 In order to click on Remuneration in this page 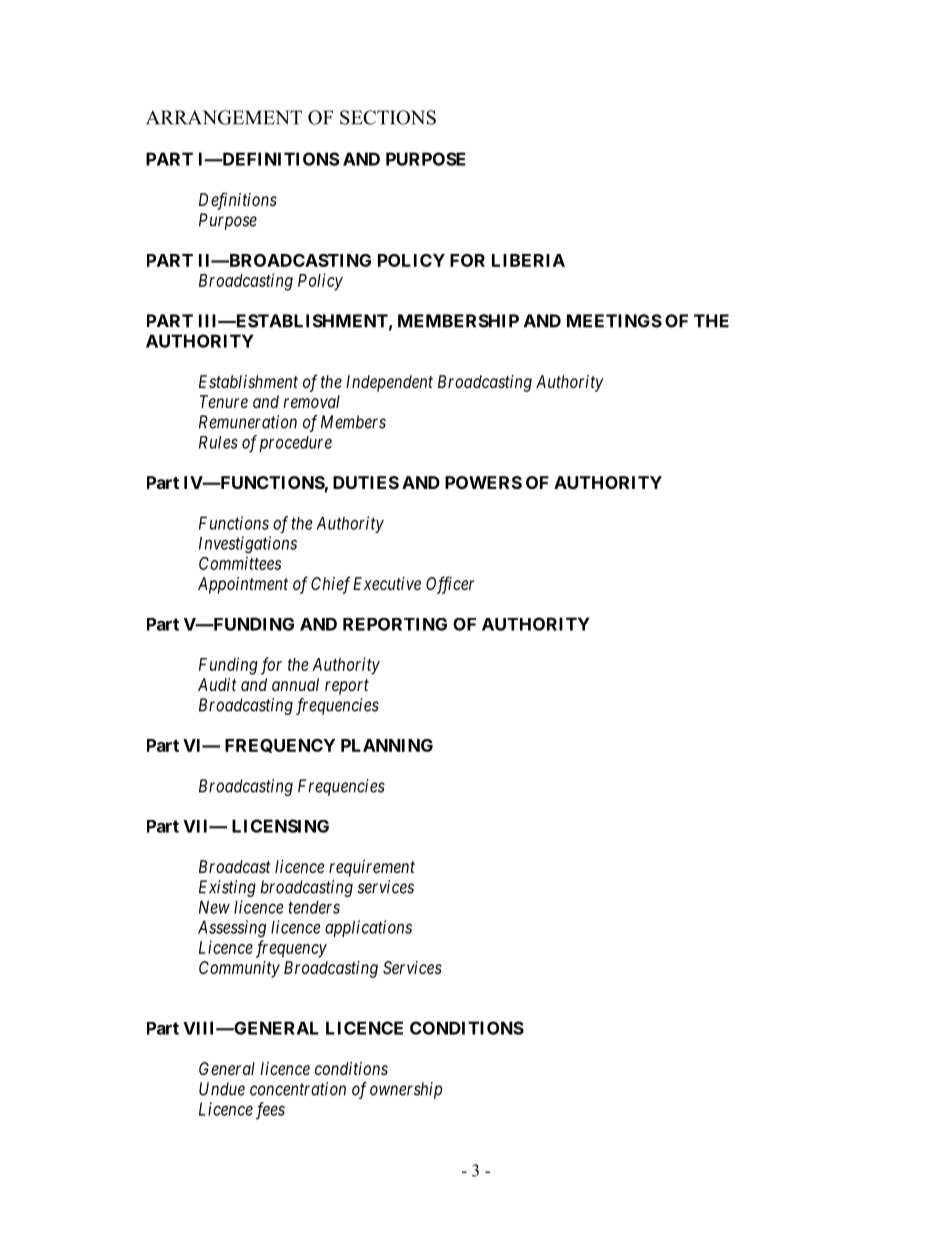, I will do `click(248, 422)`.
